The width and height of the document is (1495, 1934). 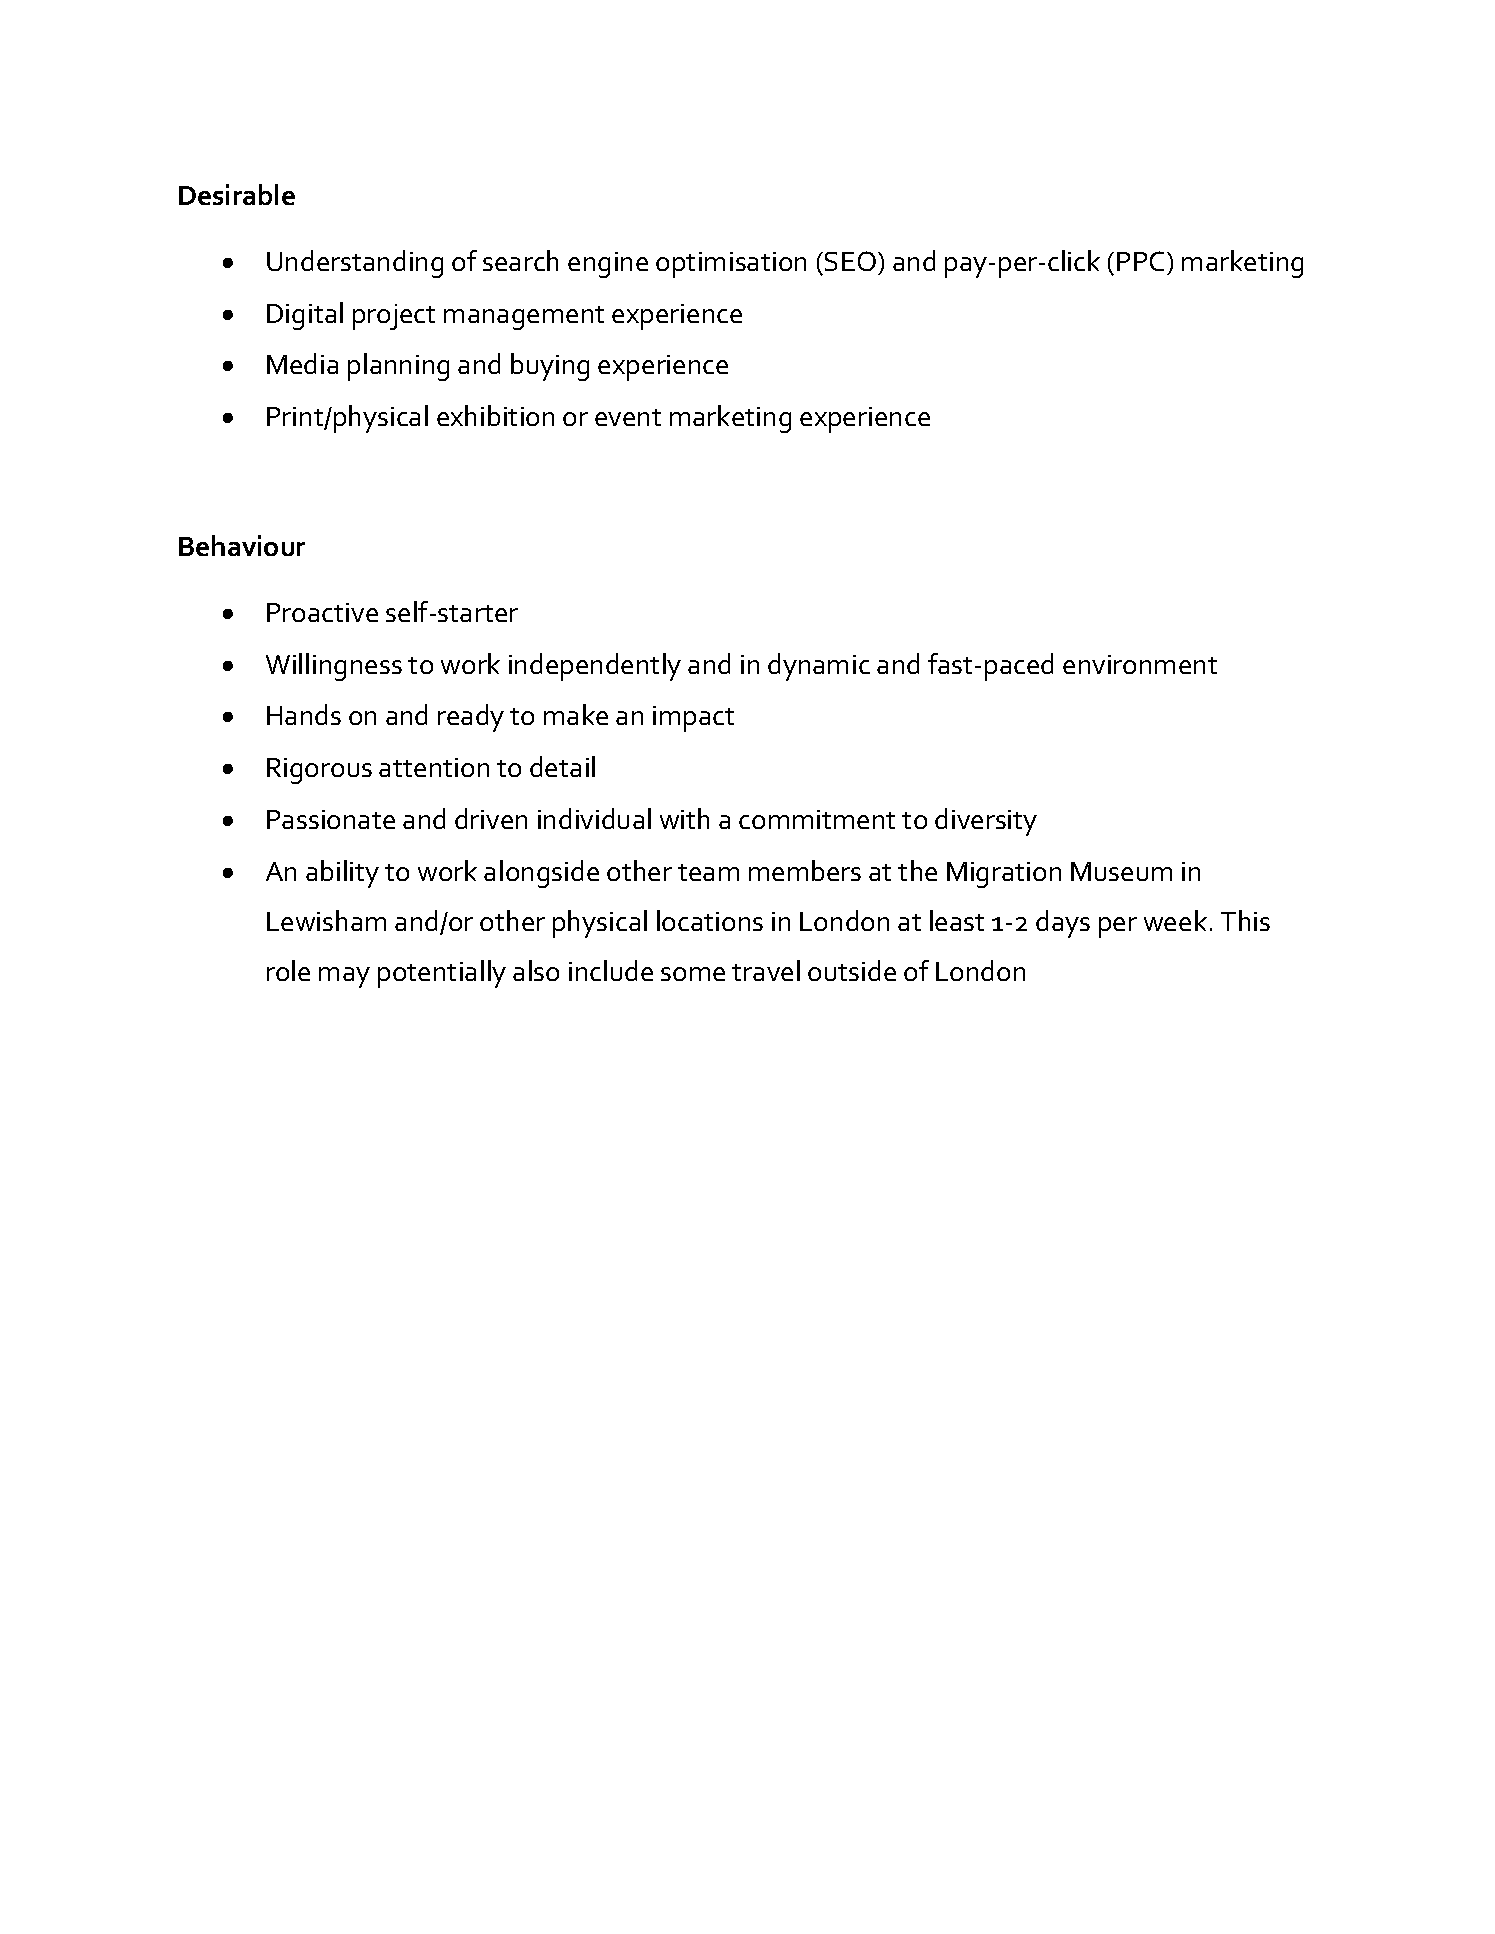 What do you see at coordinates (495, 415) in the document?
I see `exhibition` at bounding box center [495, 415].
